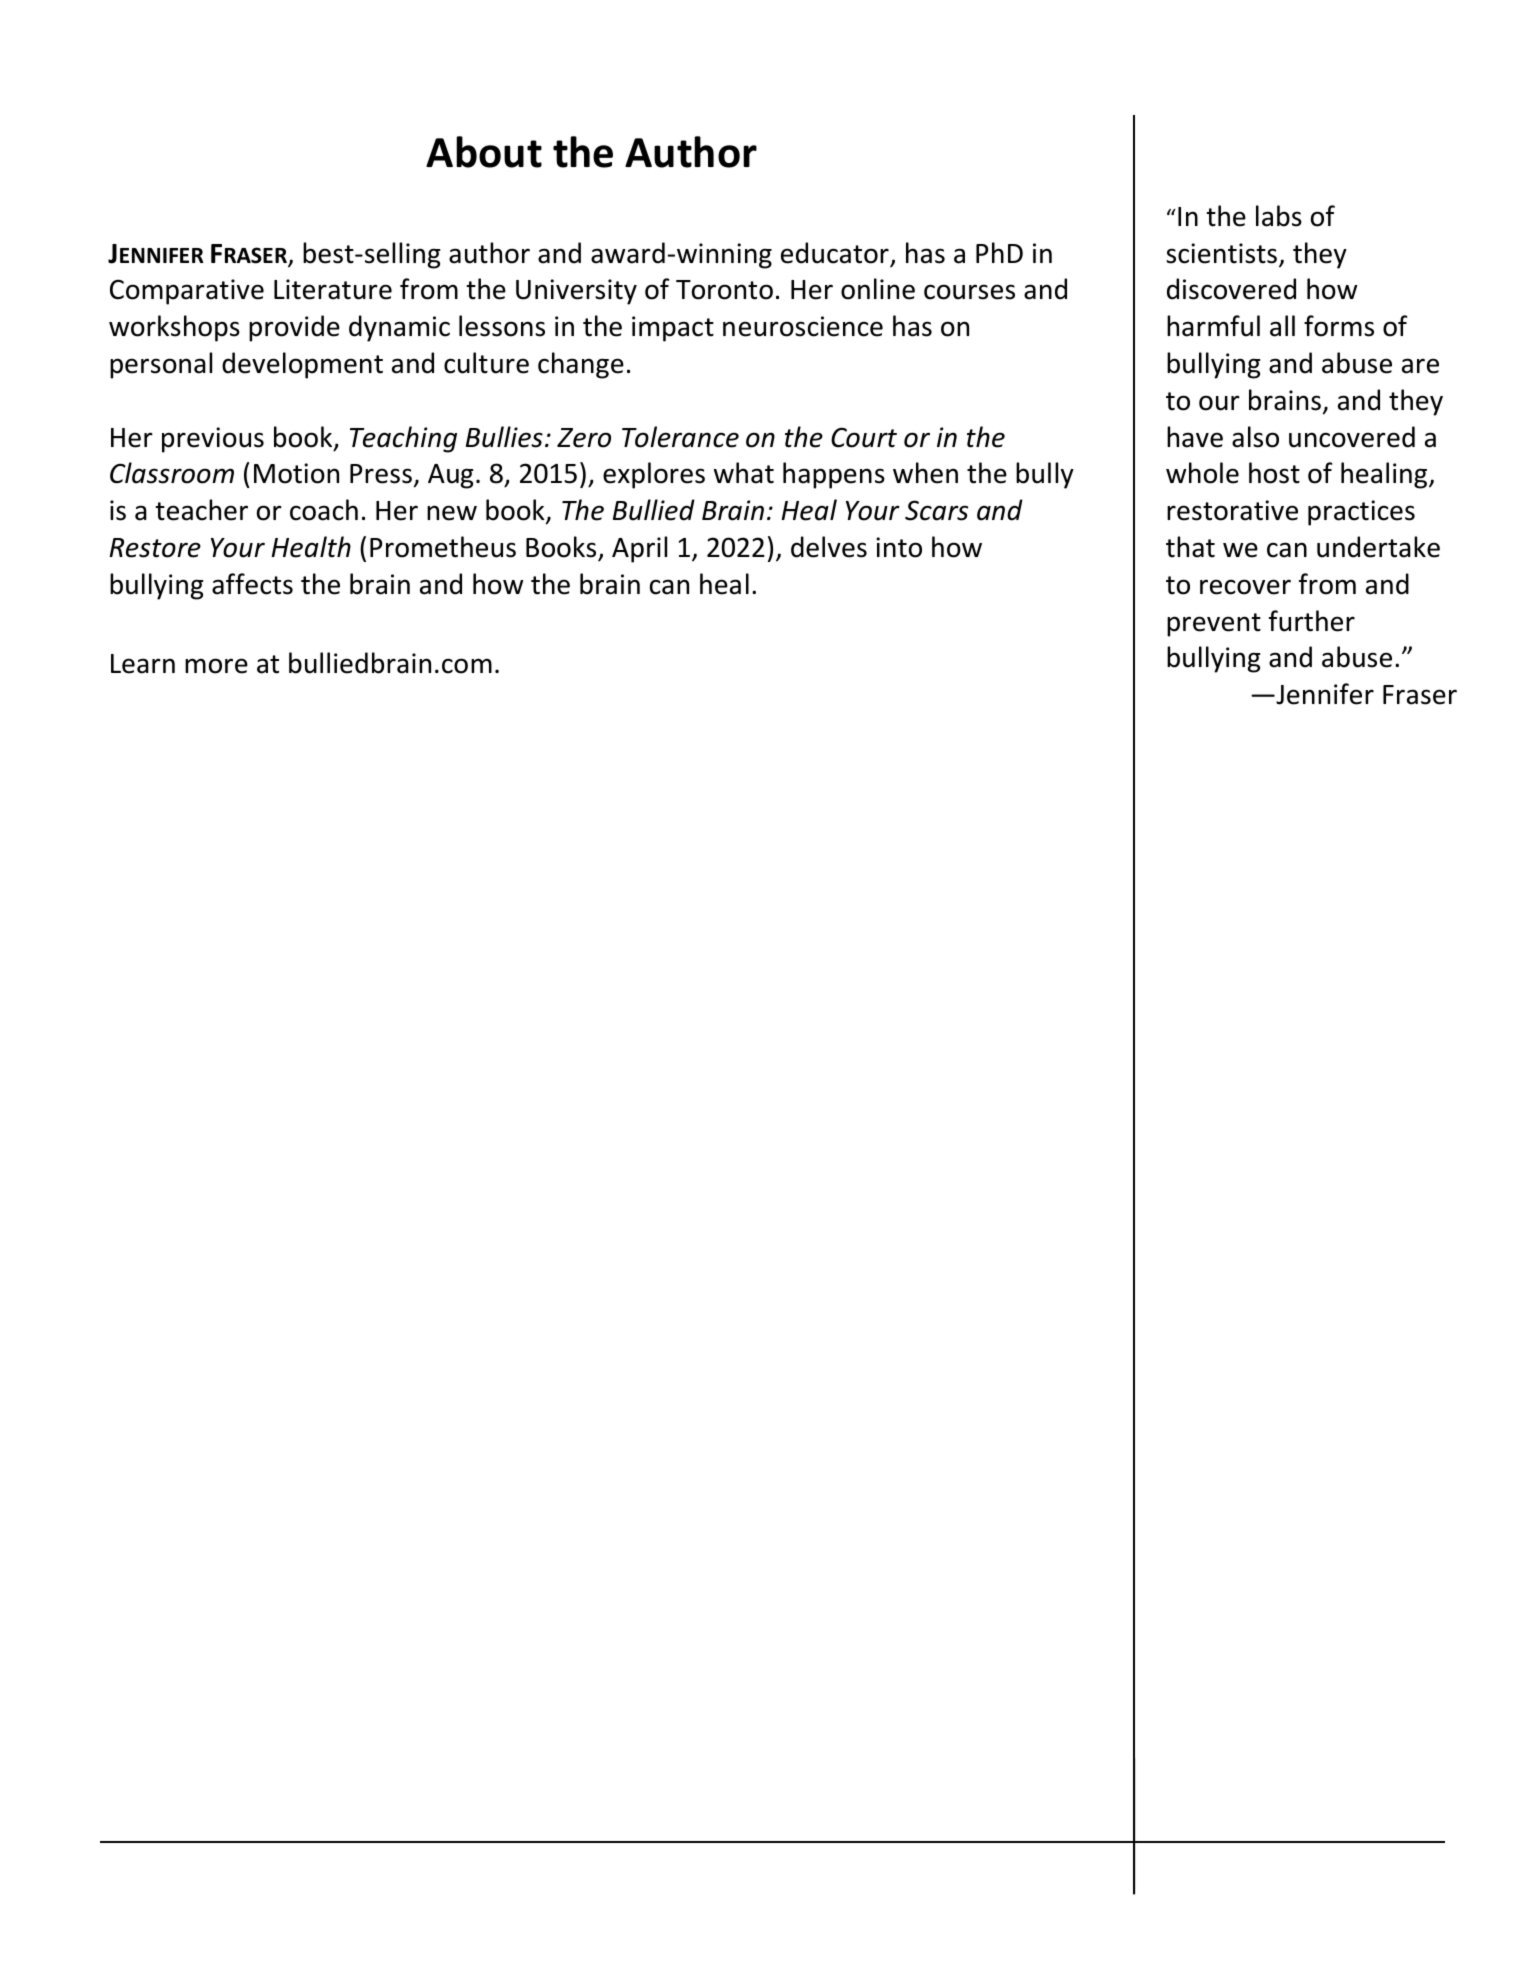 The image size is (1535, 1987). I want to click on also, so click(1255, 437).
